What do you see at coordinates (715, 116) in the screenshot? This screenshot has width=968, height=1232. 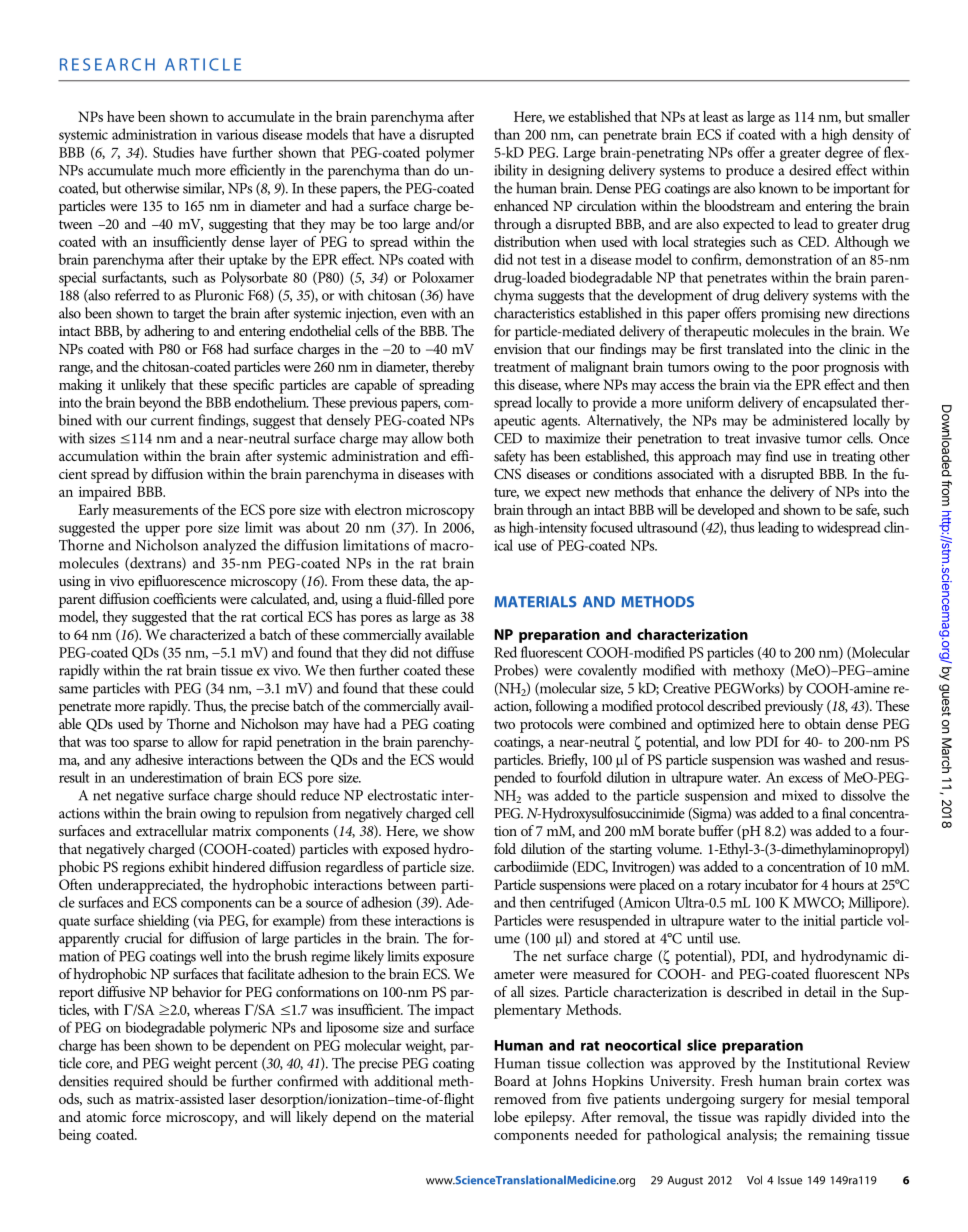 I see `least` at bounding box center [715, 116].
